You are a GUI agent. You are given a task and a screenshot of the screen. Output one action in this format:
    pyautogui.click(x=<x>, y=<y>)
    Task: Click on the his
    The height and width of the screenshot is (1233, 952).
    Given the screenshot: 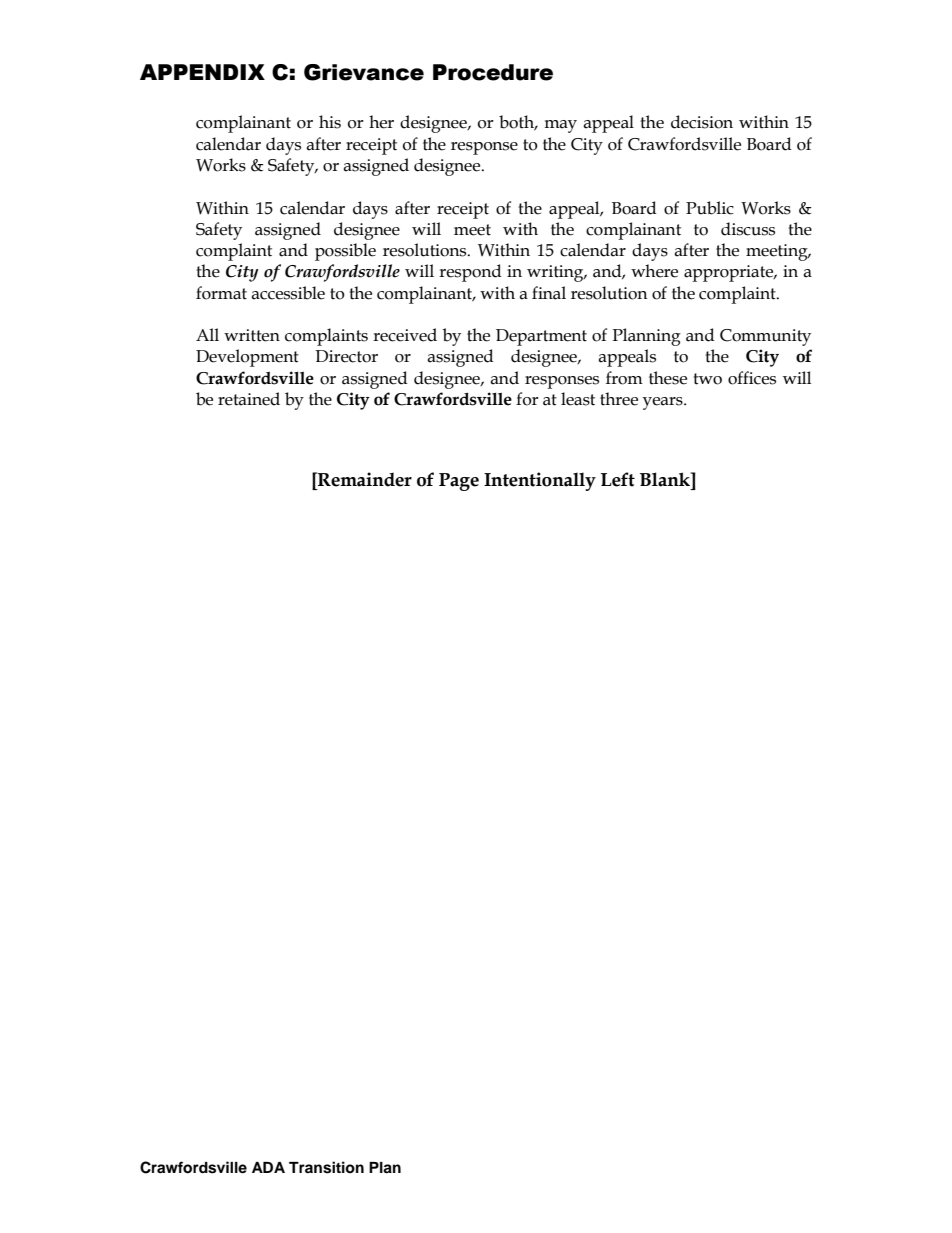 What is the action you would take?
    pyautogui.click(x=330, y=122)
